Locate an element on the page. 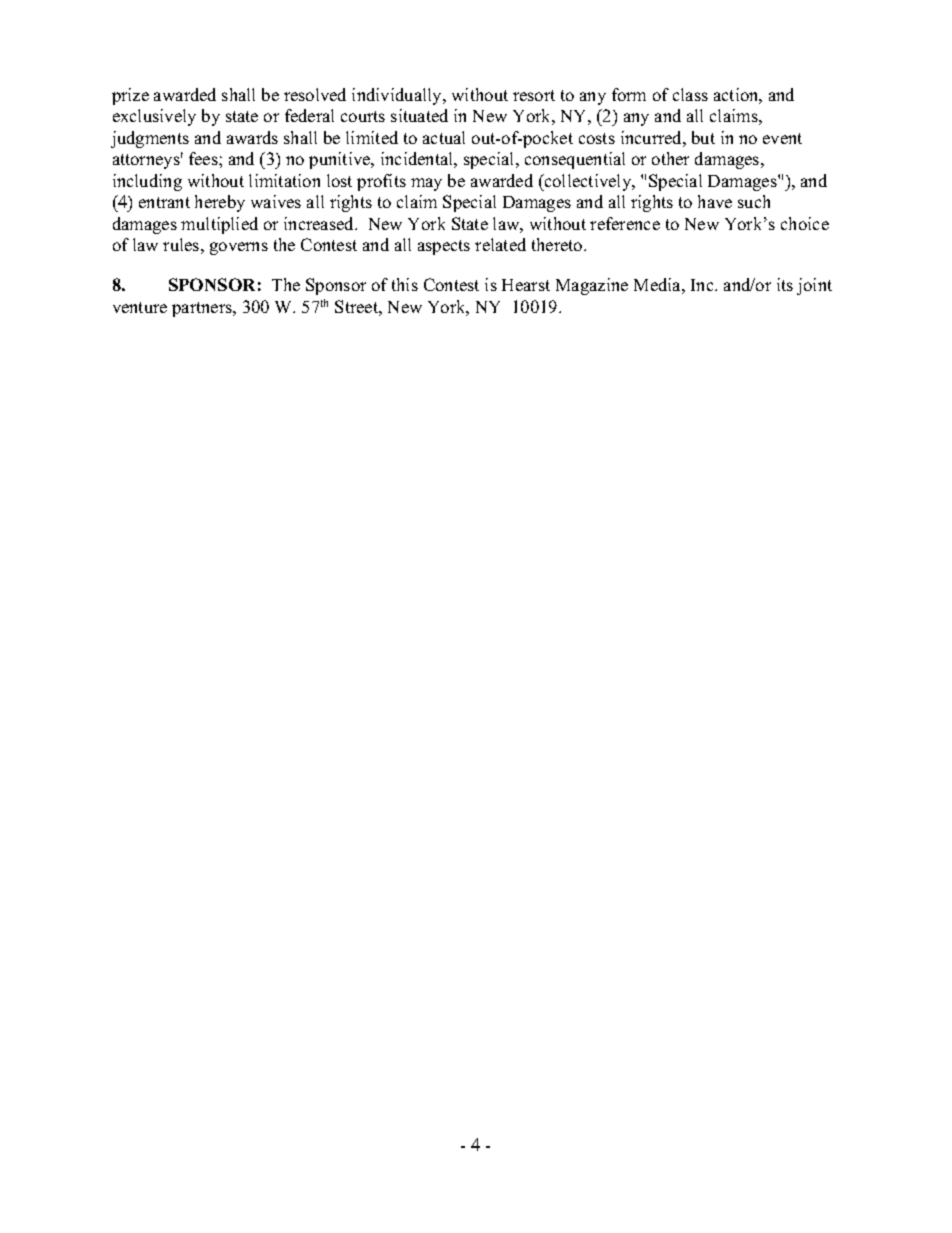 This document has width=952, height=1233. partners is located at coordinates (203, 309).
